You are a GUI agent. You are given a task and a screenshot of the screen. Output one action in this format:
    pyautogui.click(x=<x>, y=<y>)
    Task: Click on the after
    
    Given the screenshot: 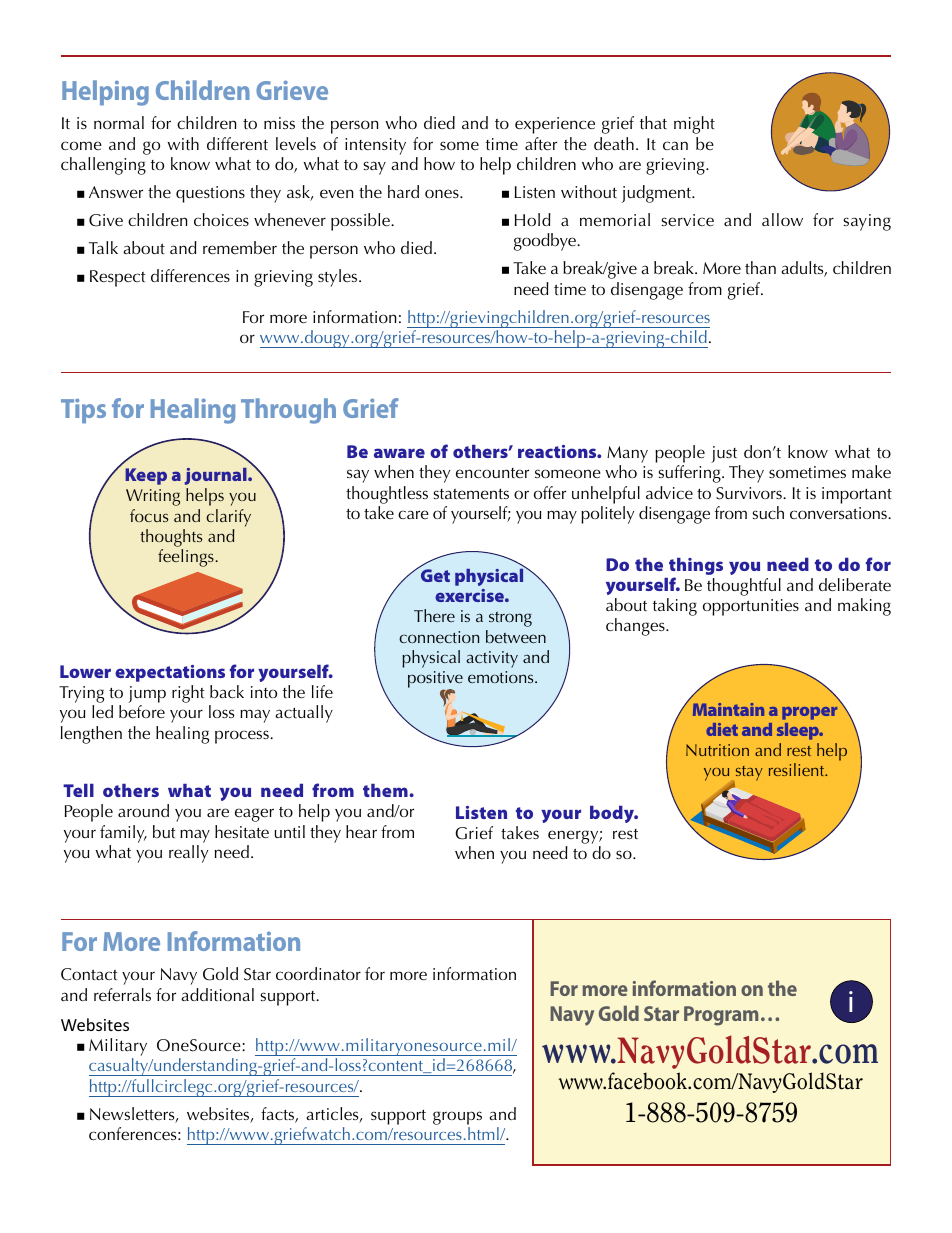 What is the action you would take?
    pyautogui.click(x=541, y=143)
